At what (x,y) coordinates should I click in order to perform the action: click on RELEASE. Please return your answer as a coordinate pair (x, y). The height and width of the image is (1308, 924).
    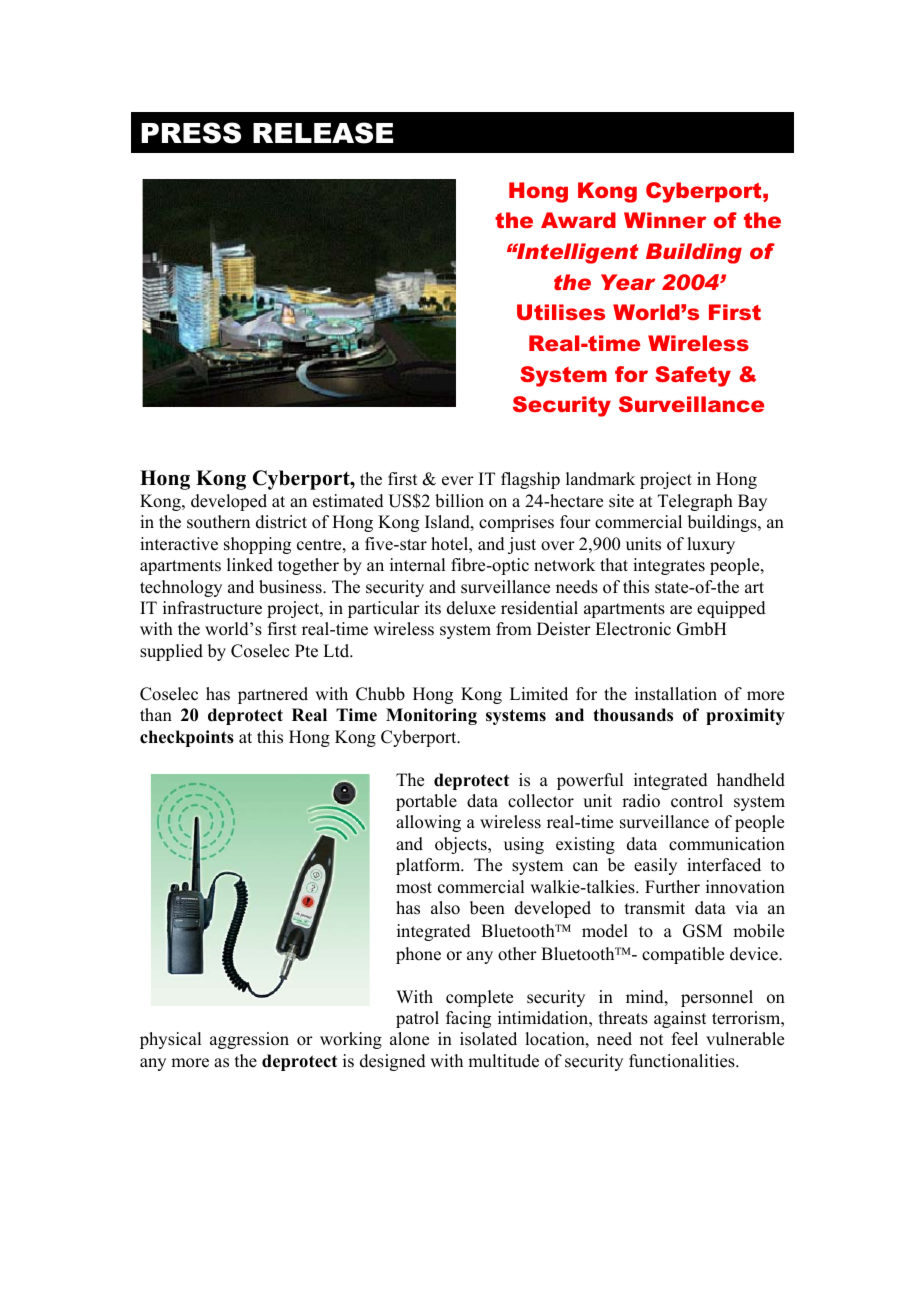
    Looking at the image, I should click on (323, 133).
